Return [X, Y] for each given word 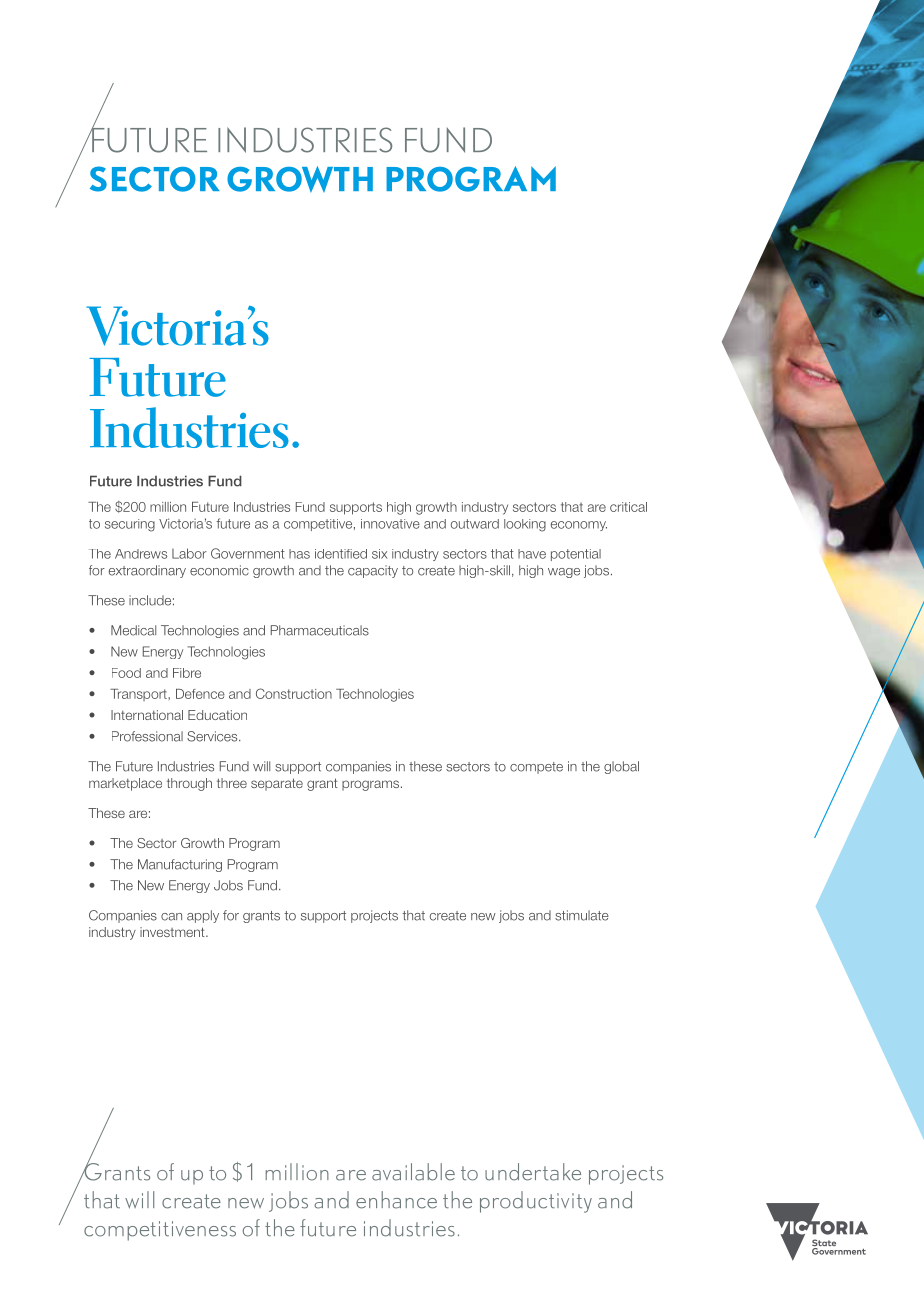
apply [203, 916]
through [189, 784]
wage [564, 573]
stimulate [582, 915]
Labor [189, 553]
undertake [533, 1172]
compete [536, 768]
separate [277, 784]
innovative [390, 524]
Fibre [187, 673]
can [171, 917]
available [413, 1172]
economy [579, 526]
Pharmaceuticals [320, 630]
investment [173, 932]
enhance [396, 1200]
